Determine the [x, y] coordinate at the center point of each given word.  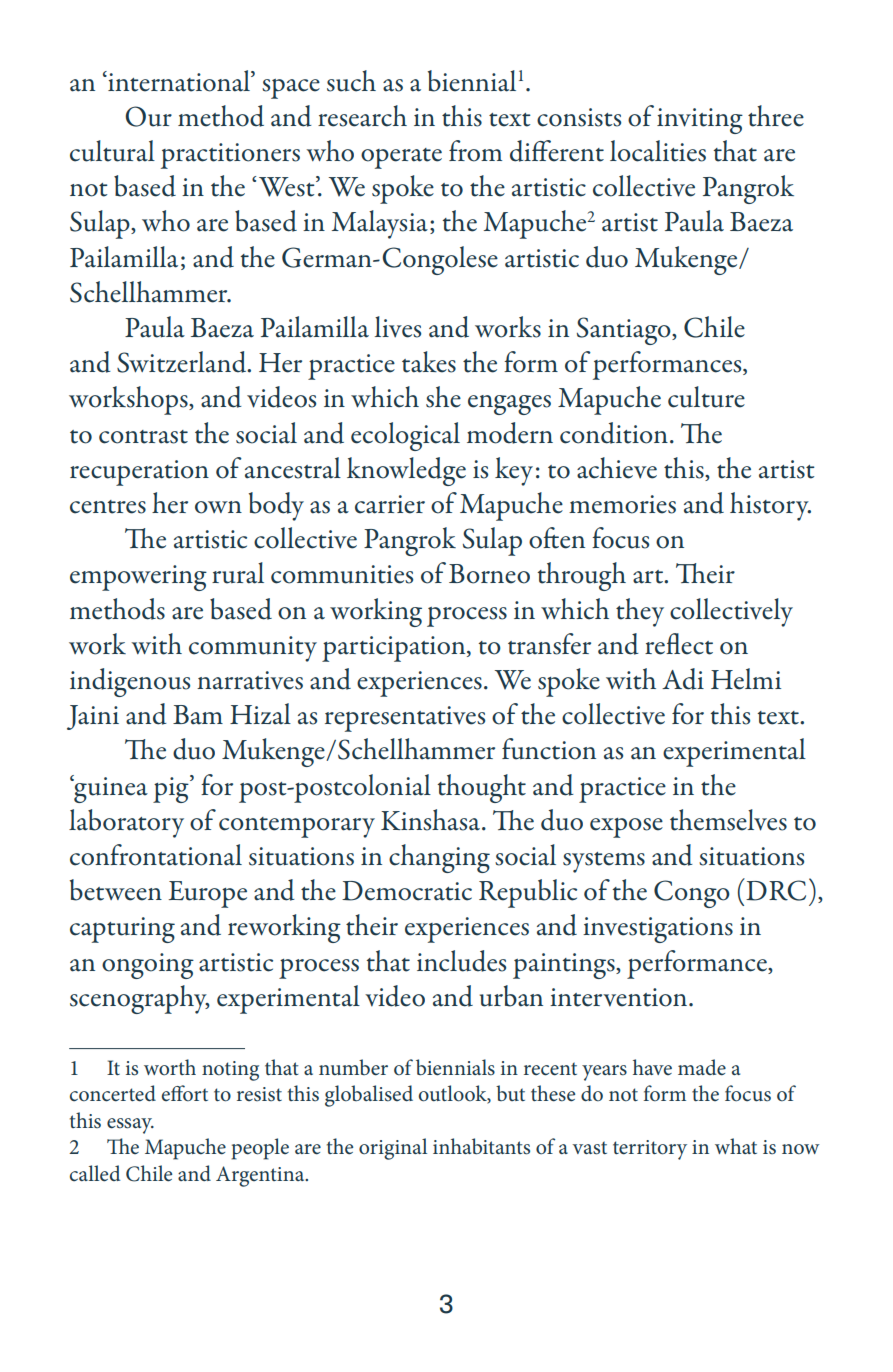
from [475, 151]
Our [148, 116]
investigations [658, 930]
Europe [208, 894]
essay [130, 1126]
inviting [700, 121]
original [393, 1149]
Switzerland [183, 362]
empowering [138, 578]
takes [429, 362]
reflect [679, 644]
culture [706, 397]
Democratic [407, 891]
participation [395, 649]
